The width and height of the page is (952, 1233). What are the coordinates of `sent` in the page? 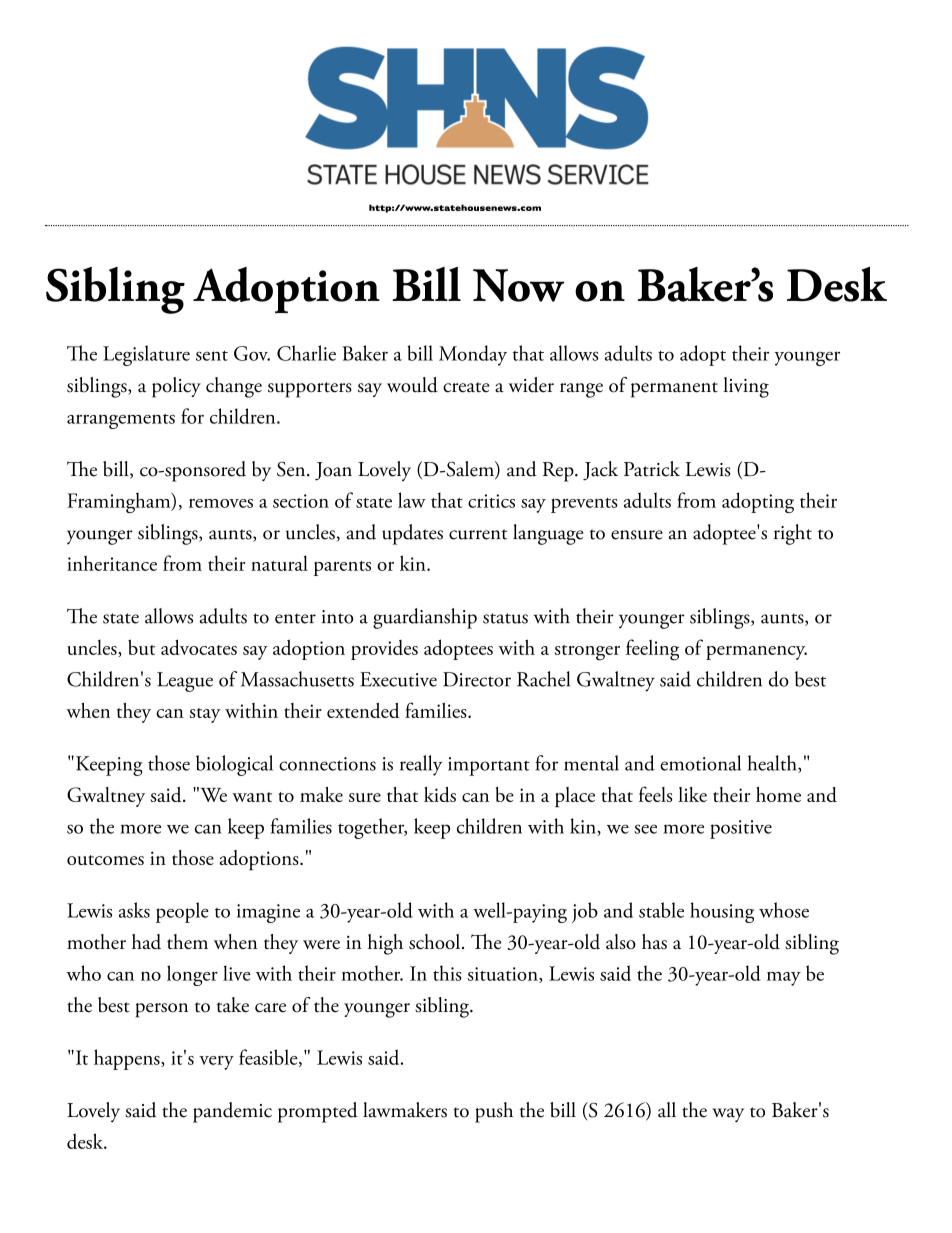 It's located at (212, 355).
